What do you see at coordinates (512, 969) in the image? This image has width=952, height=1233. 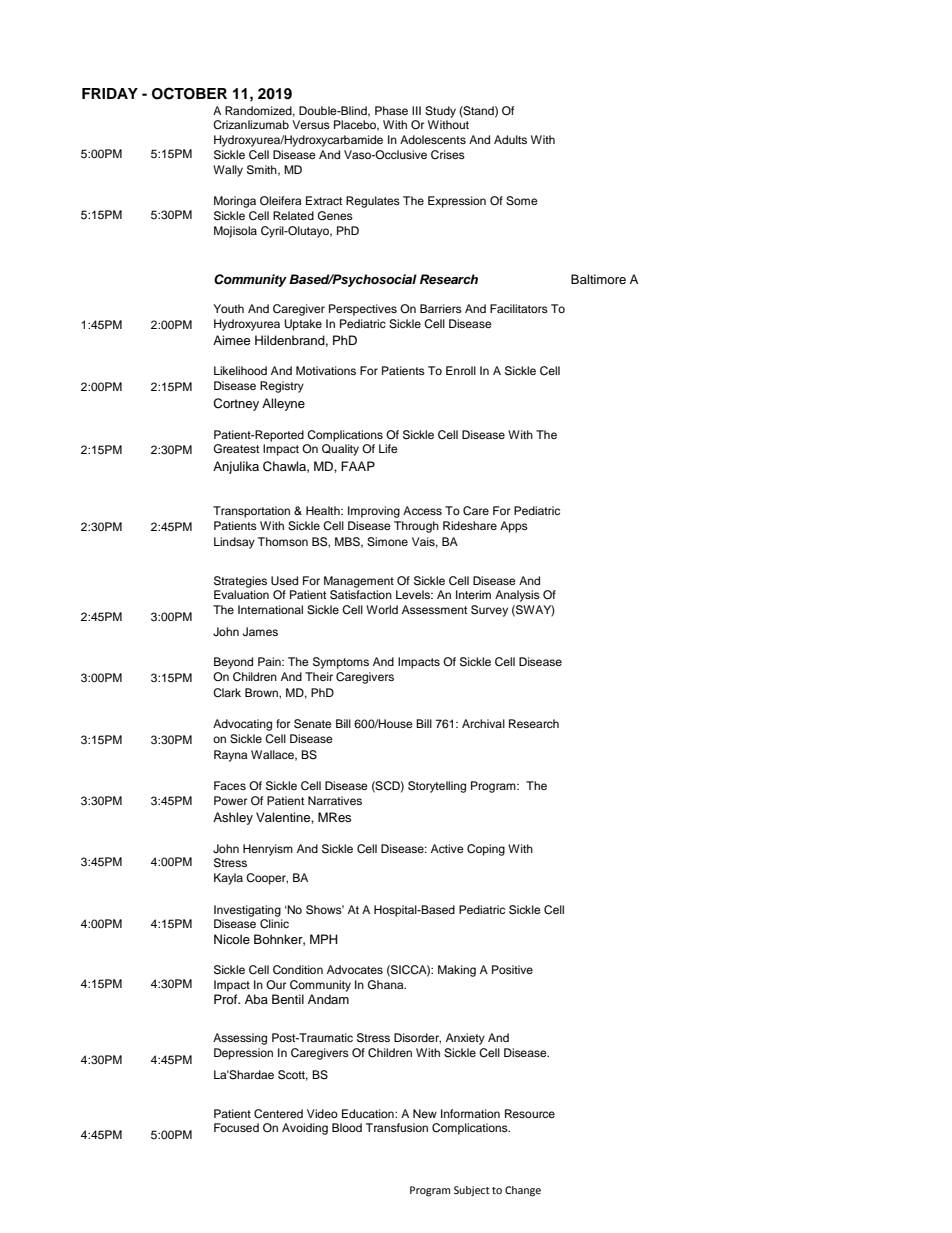 I see `Positive` at bounding box center [512, 969].
